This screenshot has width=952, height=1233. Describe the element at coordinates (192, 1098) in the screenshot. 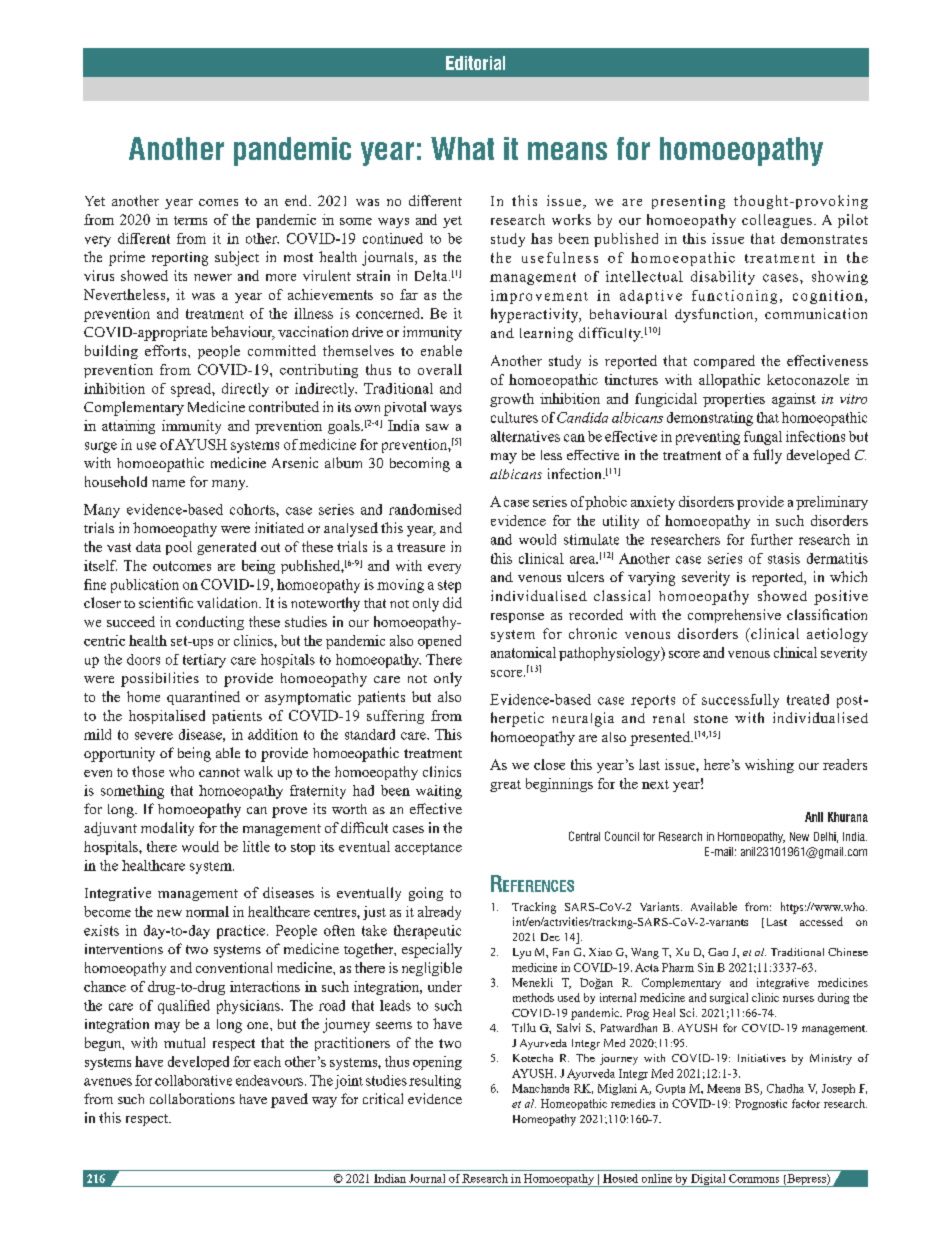

I see `collaborations` at that location.
